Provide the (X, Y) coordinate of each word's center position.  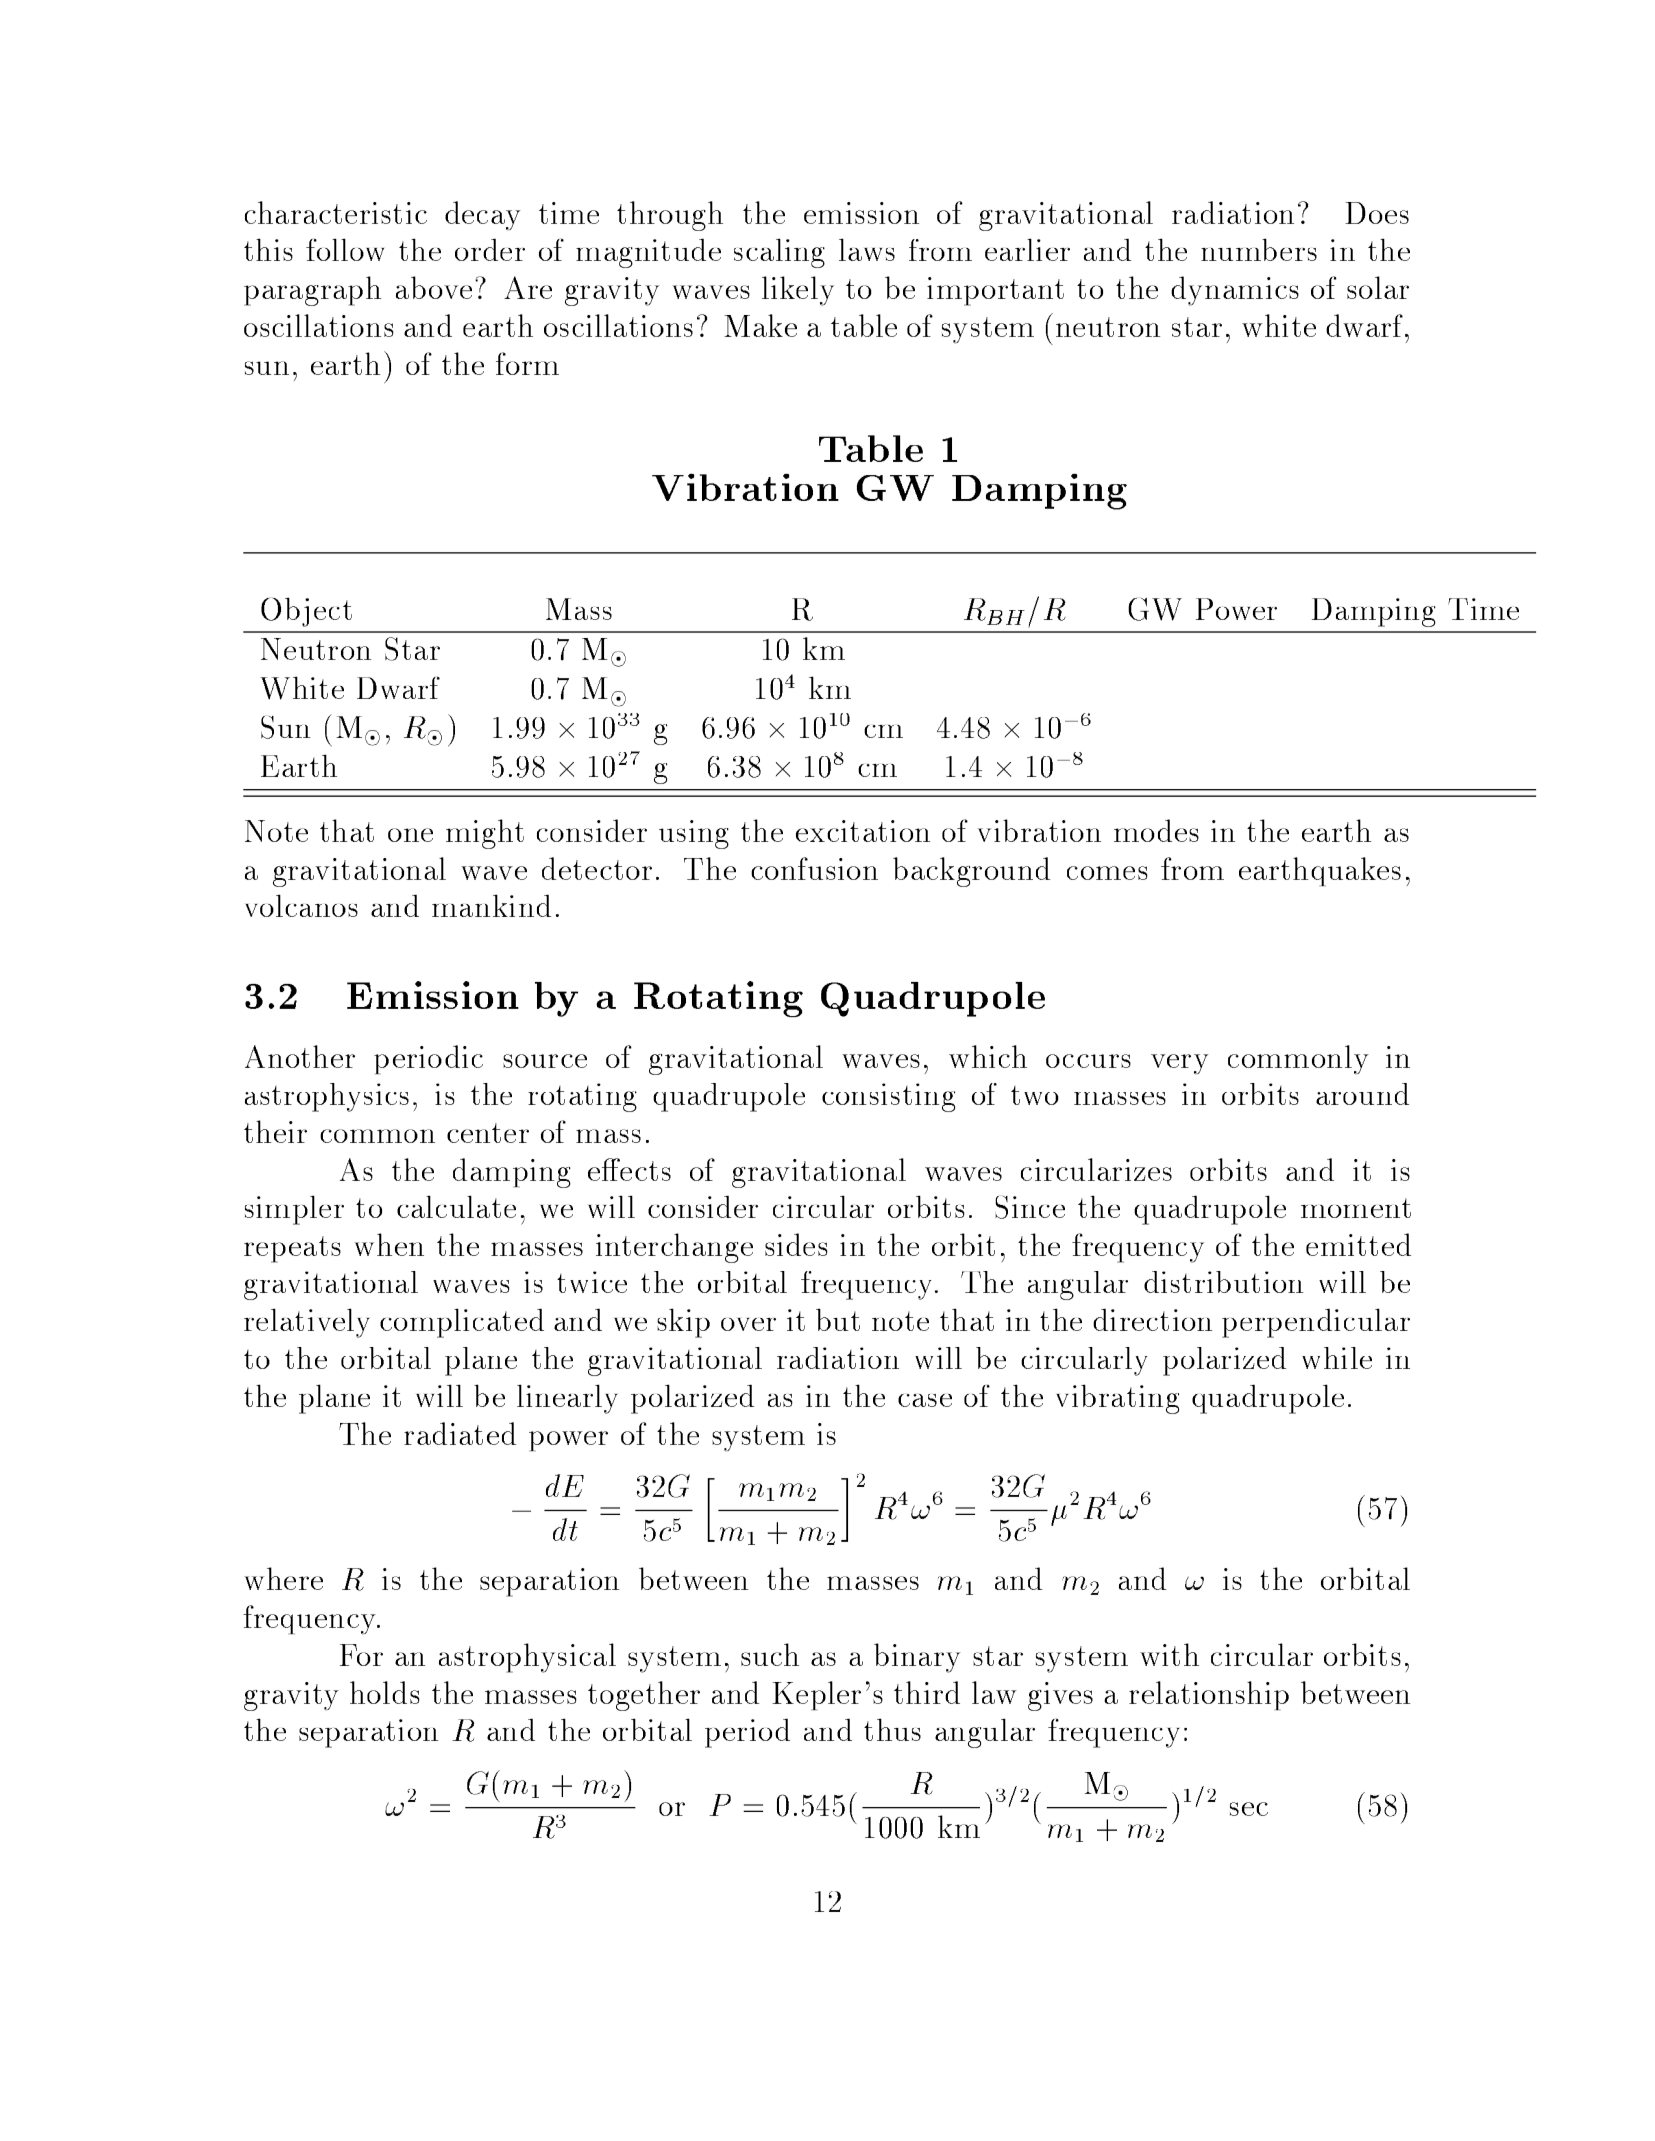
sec (1249, 1809)
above (434, 287)
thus (892, 1729)
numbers (1259, 249)
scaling (779, 253)
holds (385, 1692)
